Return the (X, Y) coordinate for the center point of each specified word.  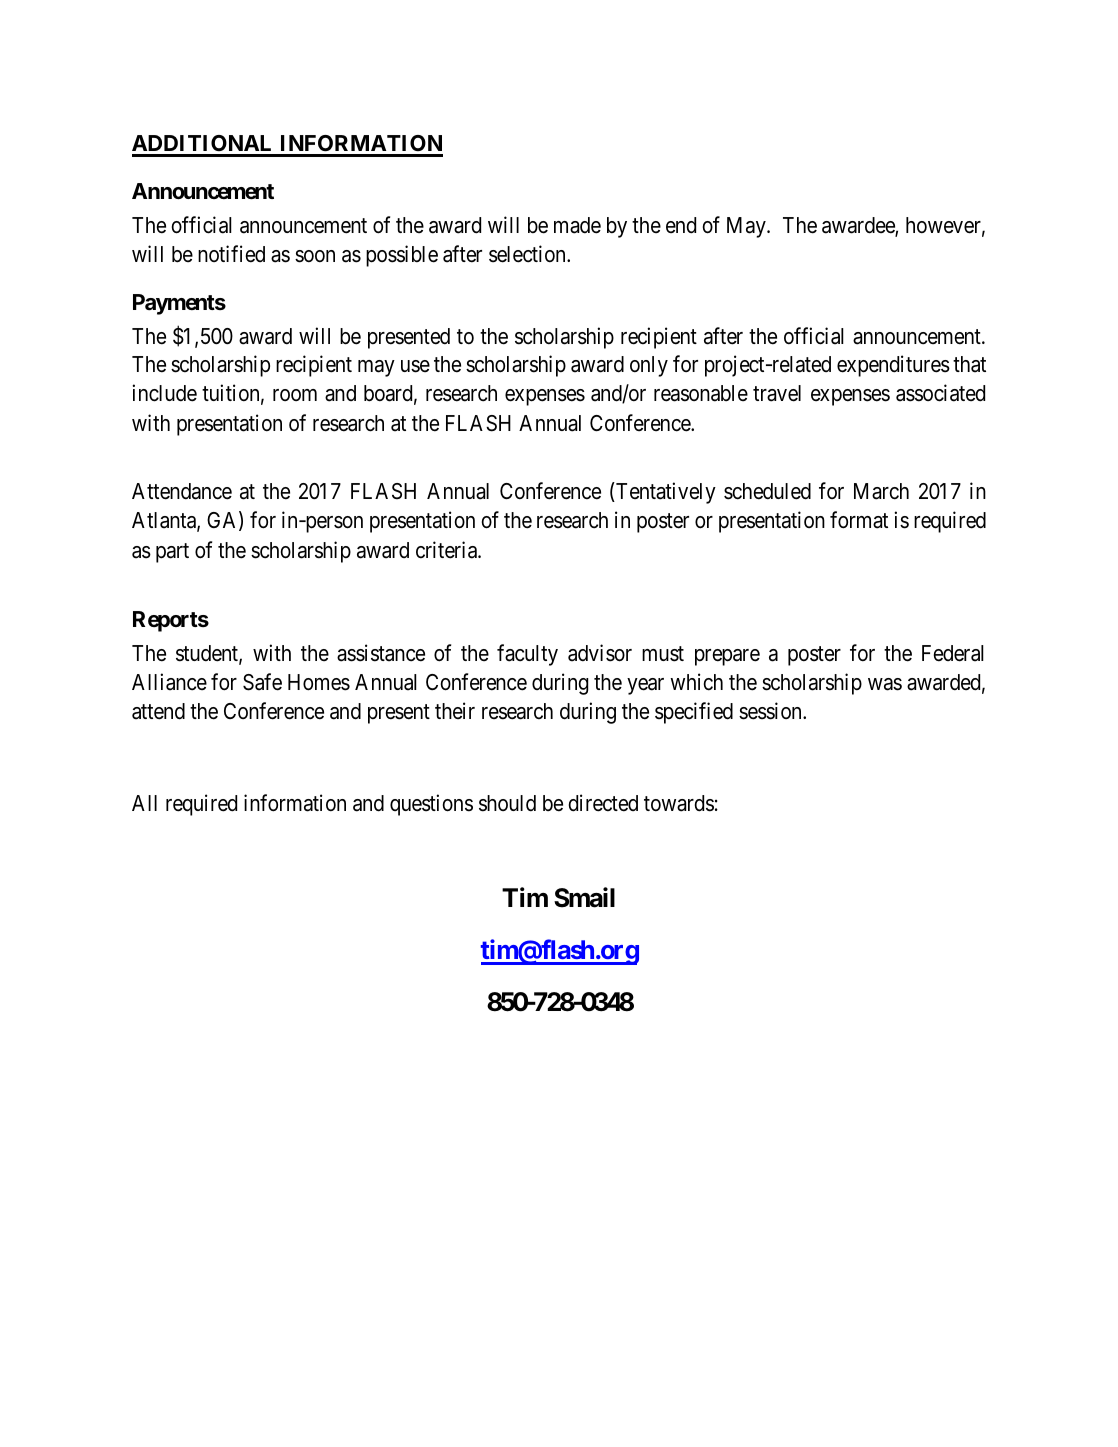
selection (528, 254)
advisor (600, 653)
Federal (953, 653)
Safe (262, 682)
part (172, 553)
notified (231, 254)
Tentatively (665, 493)
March (881, 491)
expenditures (893, 366)
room (295, 395)
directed (603, 803)
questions (431, 805)
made (577, 225)
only (649, 366)
